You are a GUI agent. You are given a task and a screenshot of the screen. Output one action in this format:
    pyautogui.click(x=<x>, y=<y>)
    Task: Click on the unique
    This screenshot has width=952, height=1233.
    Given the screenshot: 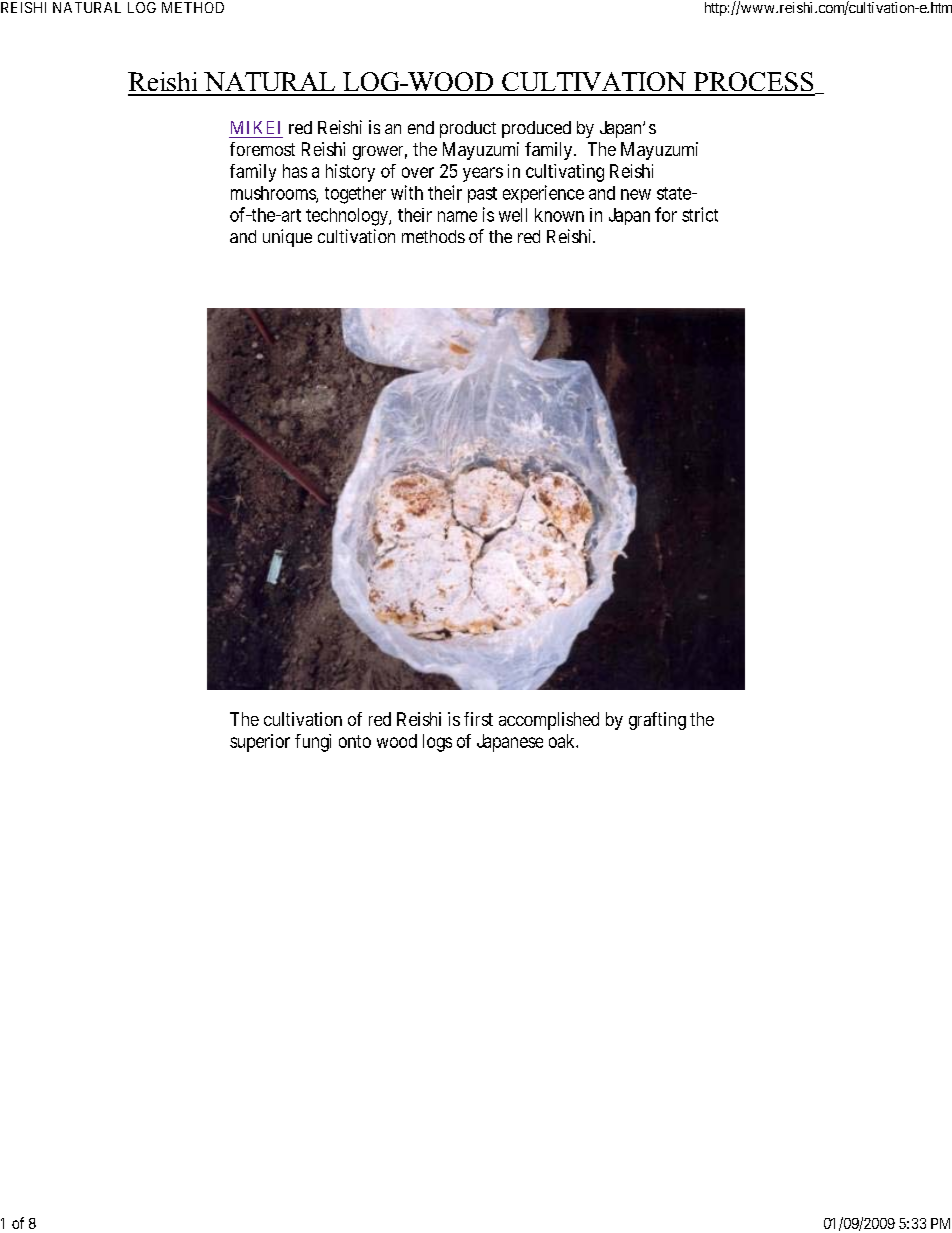 What is the action you would take?
    pyautogui.click(x=287, y=238)
